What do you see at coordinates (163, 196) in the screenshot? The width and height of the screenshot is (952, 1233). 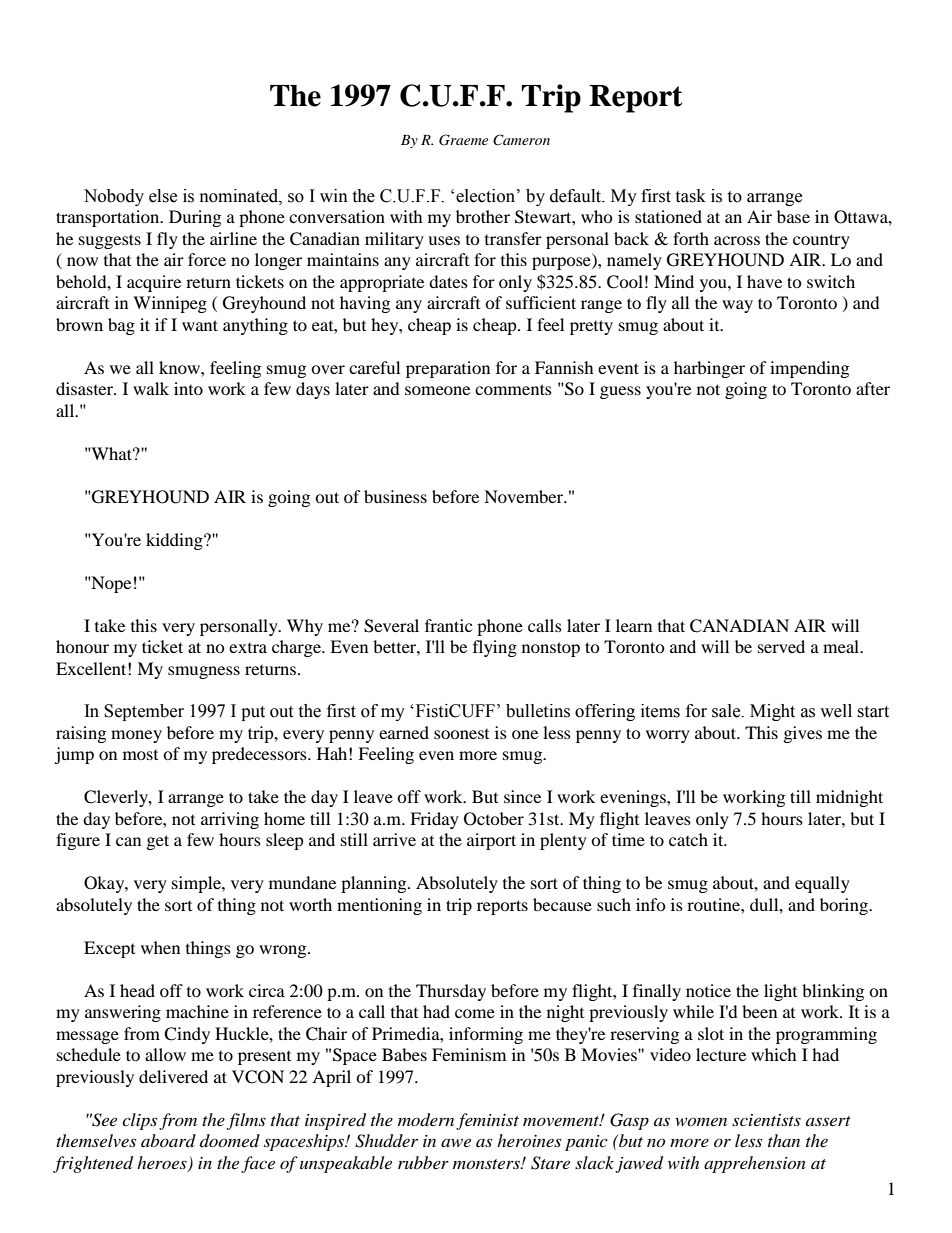 I see `else` at bounding box center [163, 196].
